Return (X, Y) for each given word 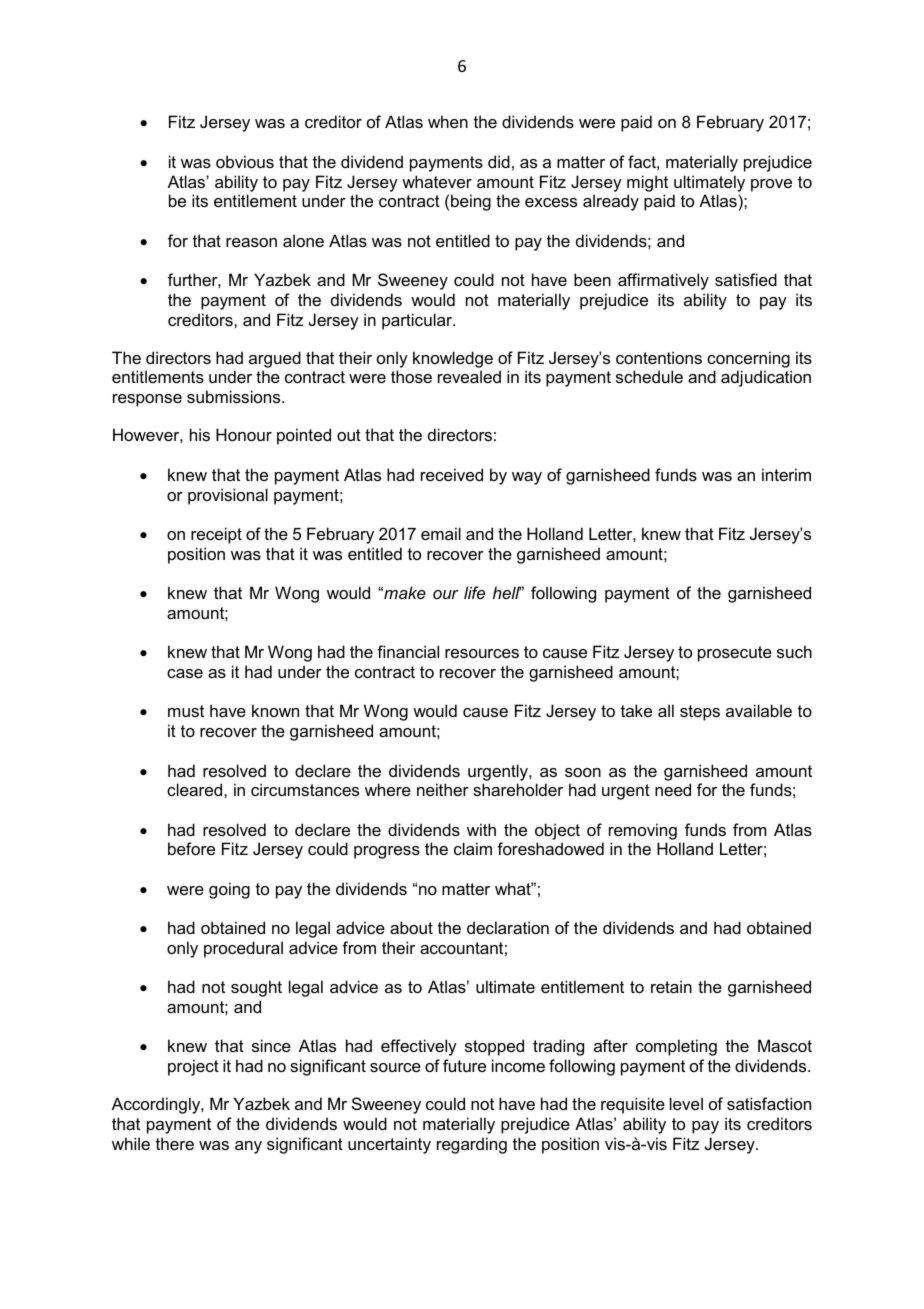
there (175, 1143)
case (185, 673)
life (474, 592)
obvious (245, 161)
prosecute (735, 654)
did (499, 161)
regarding (472, 1145)
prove (771, 185)
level (686, 1103)
